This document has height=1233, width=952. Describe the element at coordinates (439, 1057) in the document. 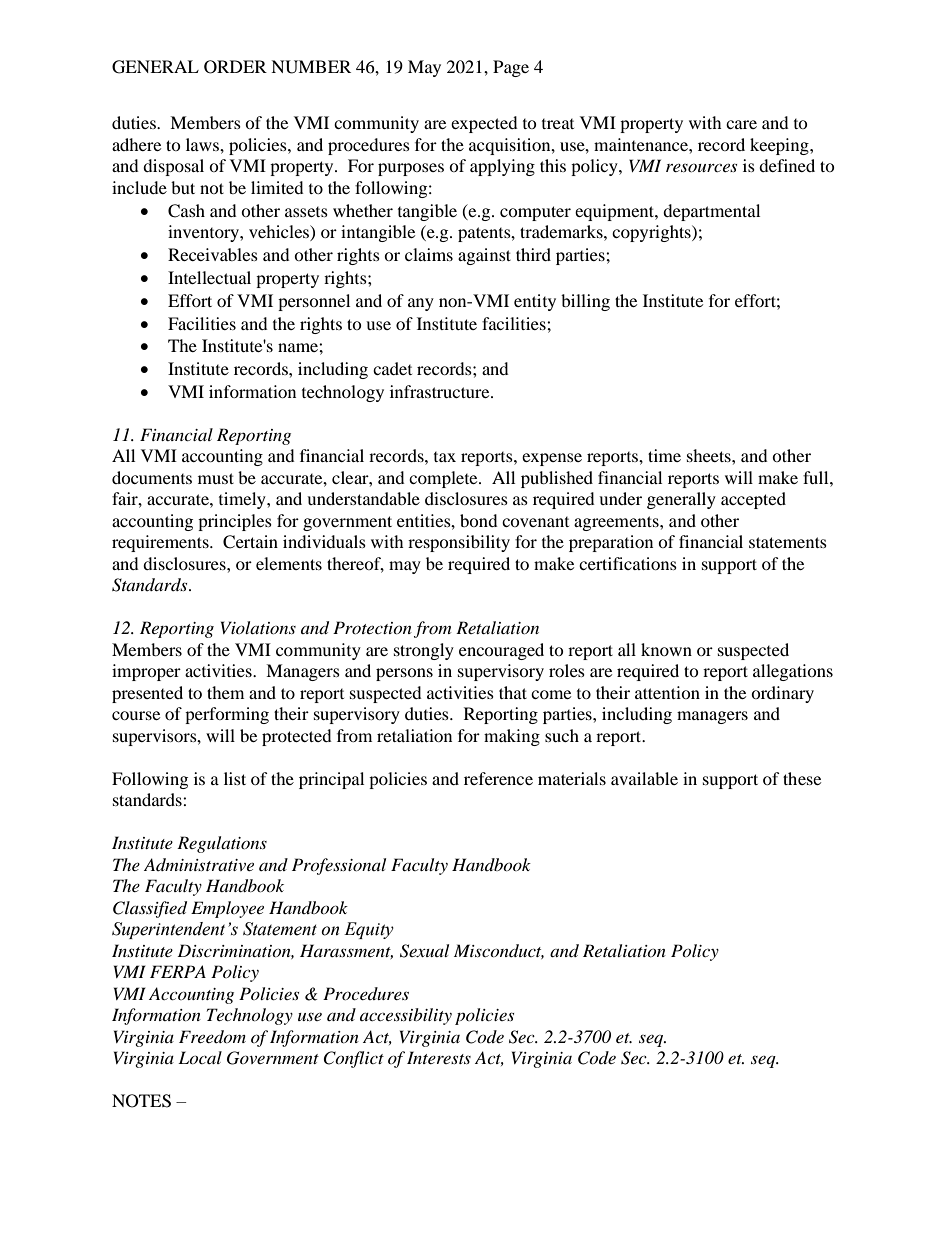

I see `Interests` at that location.
